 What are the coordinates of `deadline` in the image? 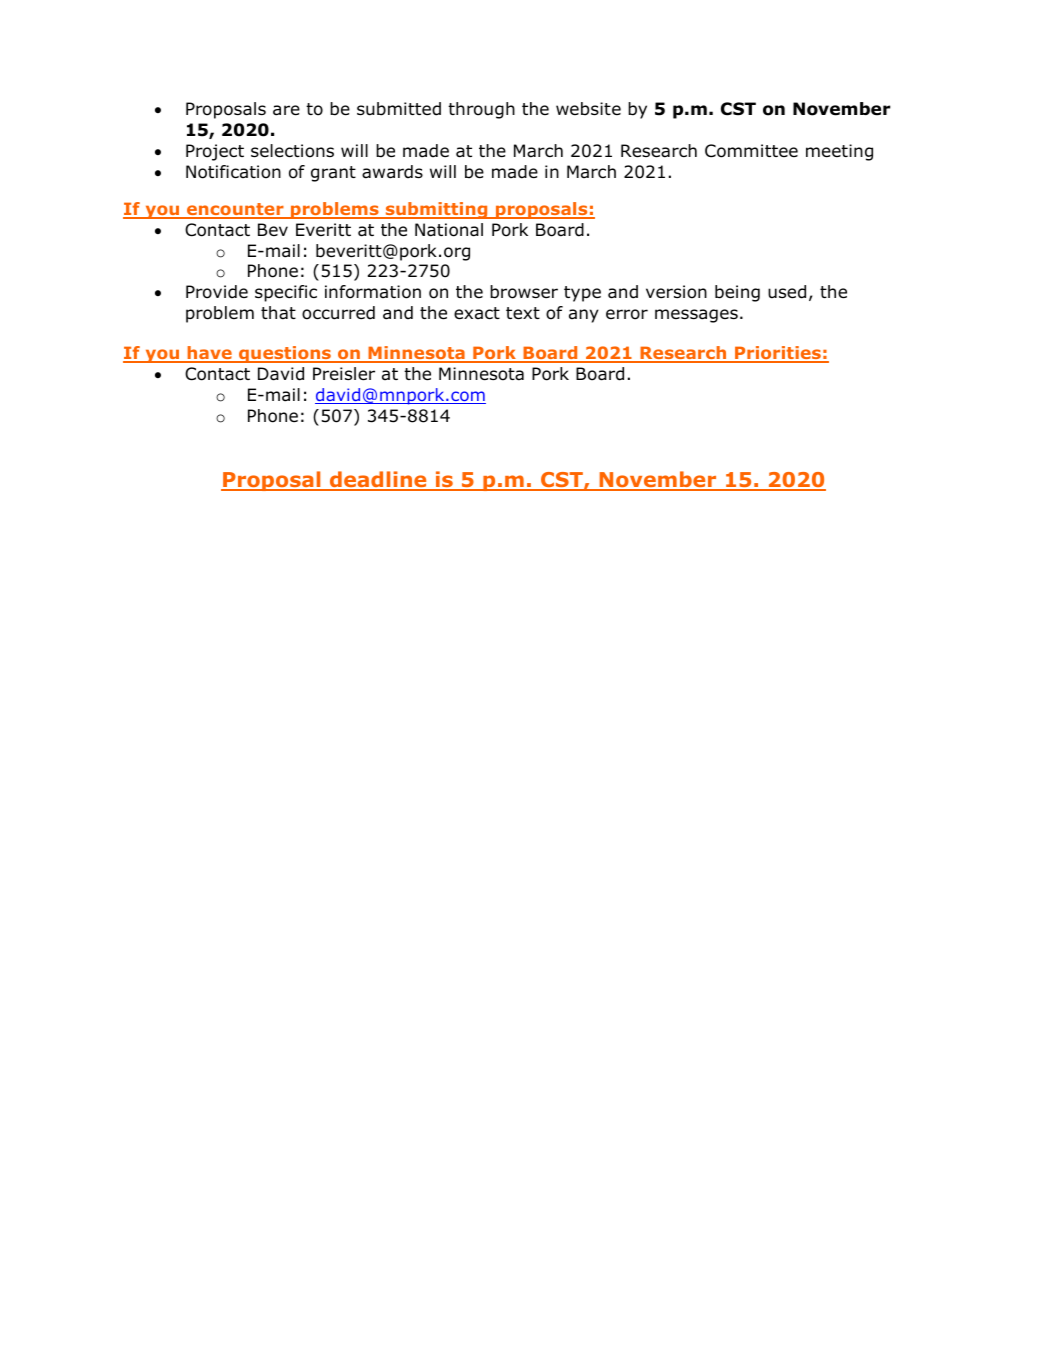 It's located at (378, 480).
